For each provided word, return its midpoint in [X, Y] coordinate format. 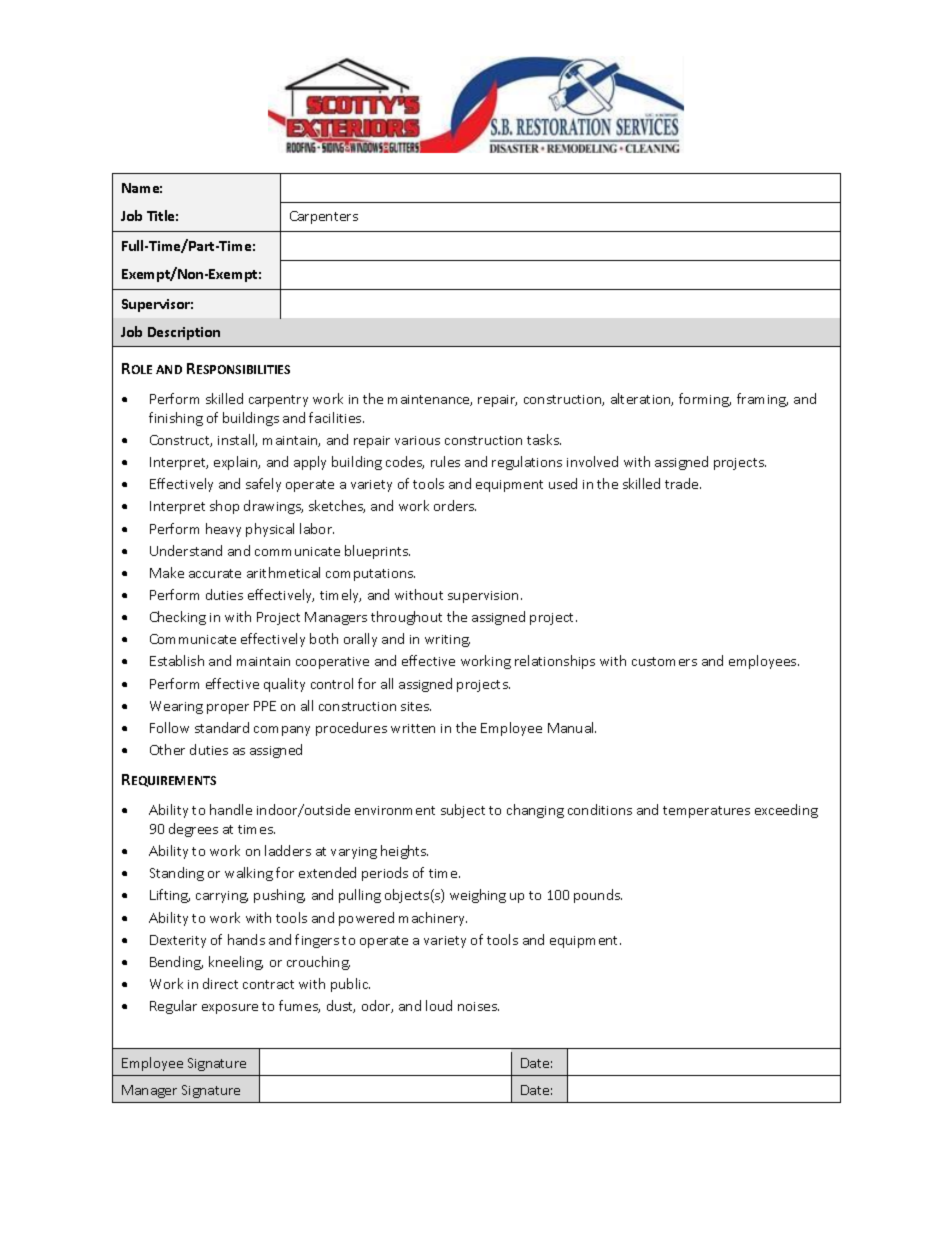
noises [478, 1006]
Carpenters [324, 217]
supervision [483, 597]
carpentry [278, 401]
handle [231, 809]
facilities [336, 417]
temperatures [706, 812]
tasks [544, 439]
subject [463, 811]
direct [220, 983]
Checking [178, 618]
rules [445, 461]
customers [664, 661]
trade [683, 483]
